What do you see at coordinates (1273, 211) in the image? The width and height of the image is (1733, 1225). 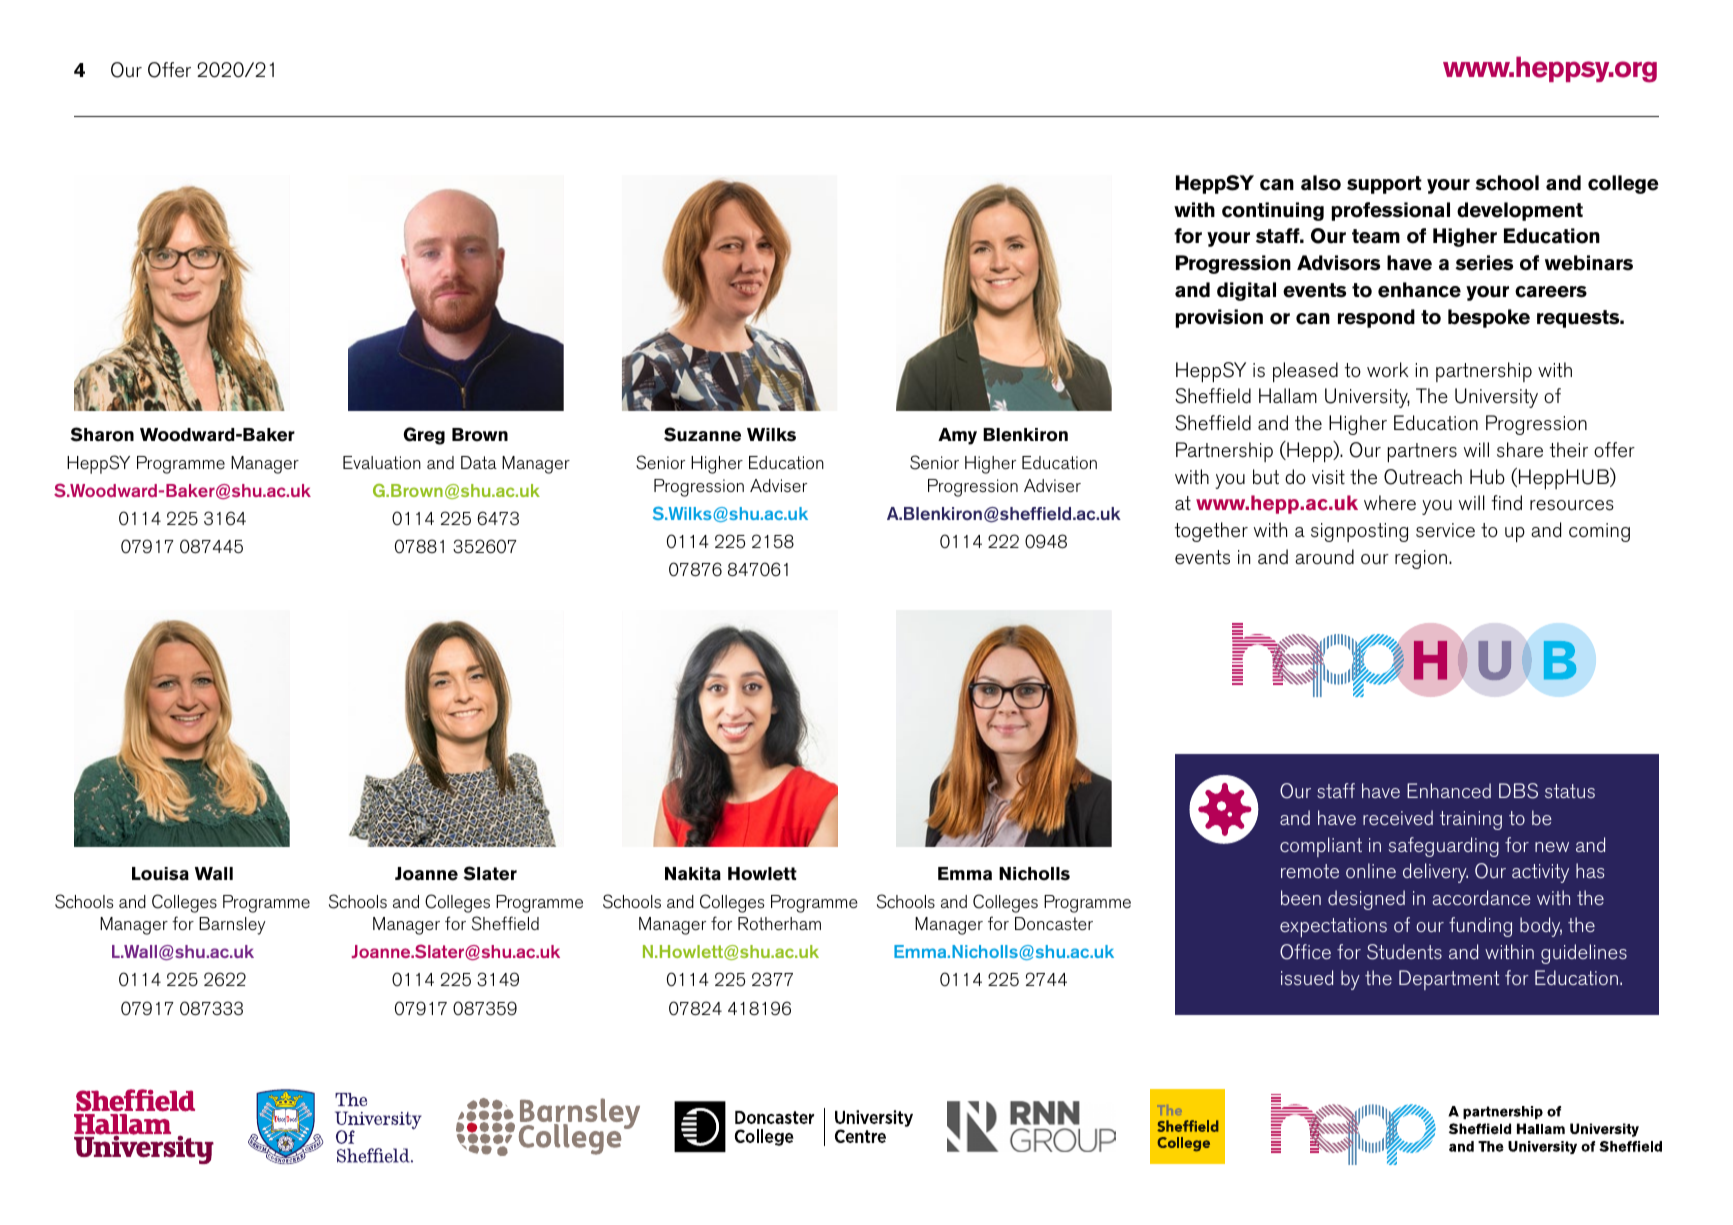 I see `continuing` at bounding box center [1273, 211].
